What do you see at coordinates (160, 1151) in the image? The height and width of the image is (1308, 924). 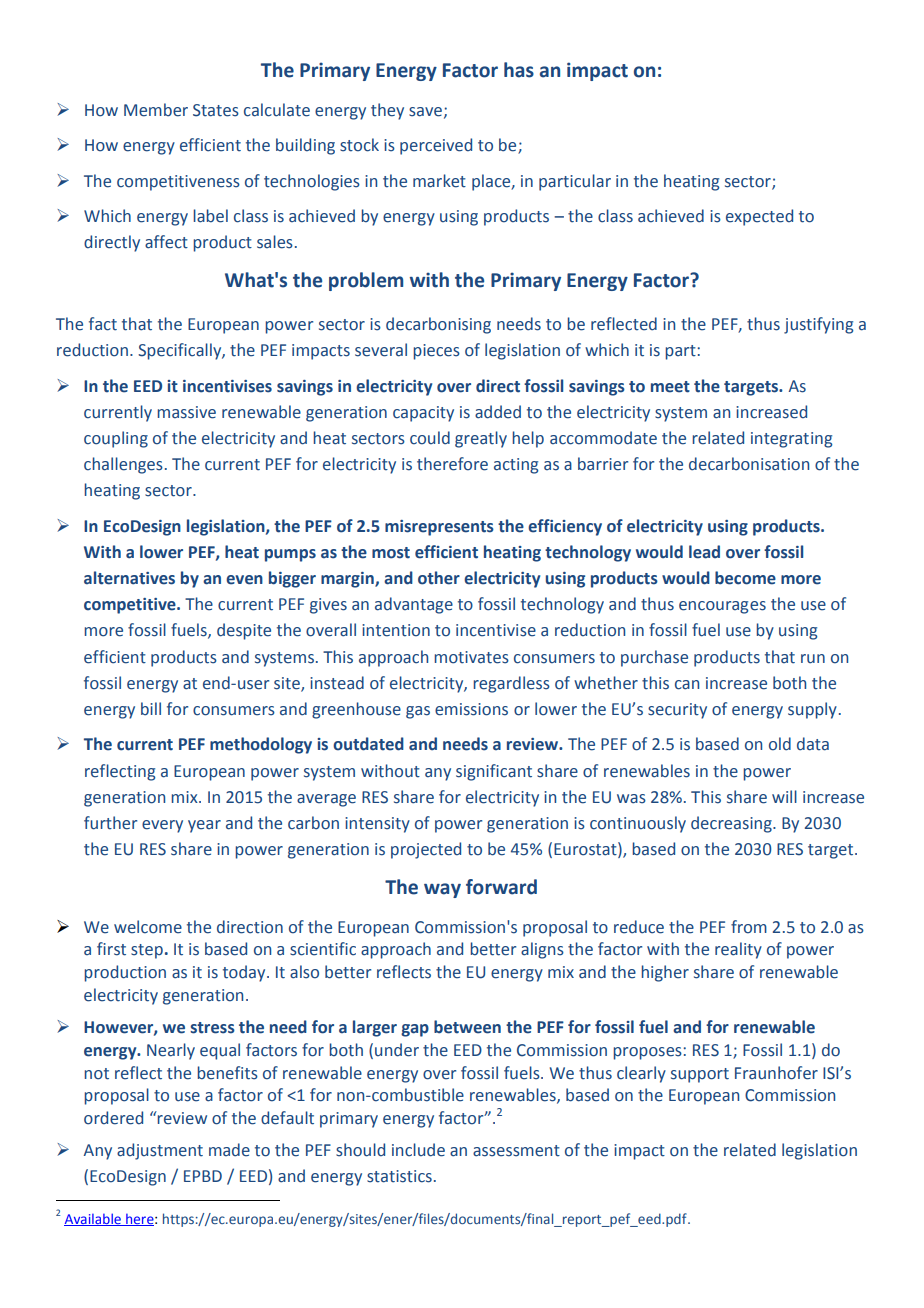 I see `adjustment` at bounding box center [160, 1151].
